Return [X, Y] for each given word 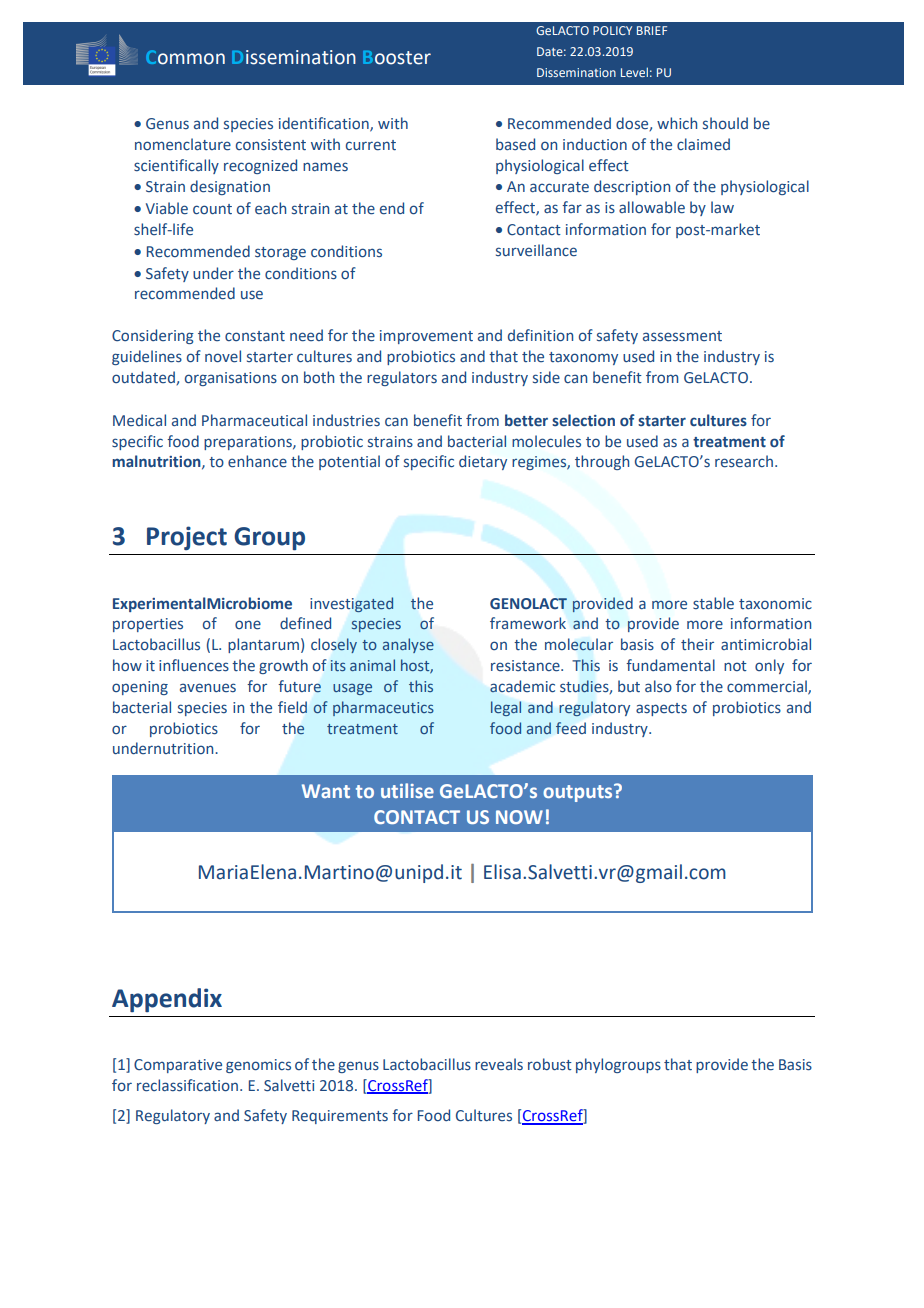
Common [185, 57]
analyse [408, 645]
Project [187, 538]
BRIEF [652, 30]
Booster [397, 58]
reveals [499, 1064]
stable [713, 603]
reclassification [187, 1085]
